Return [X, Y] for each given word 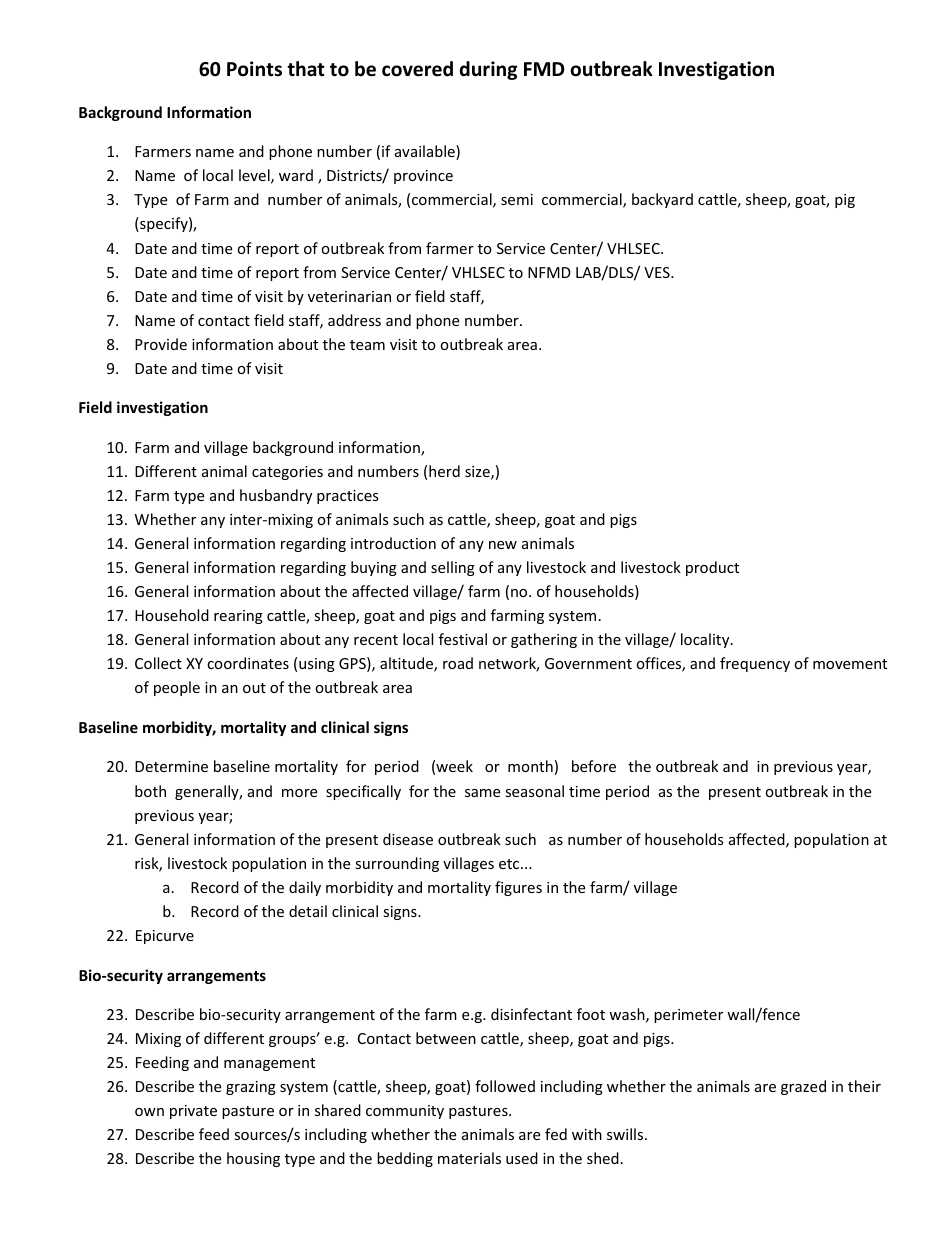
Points [254, 69]
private [193, 1112]
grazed [803, 1087]
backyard [662, 200]
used [522, 1158]
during [488, 70]
